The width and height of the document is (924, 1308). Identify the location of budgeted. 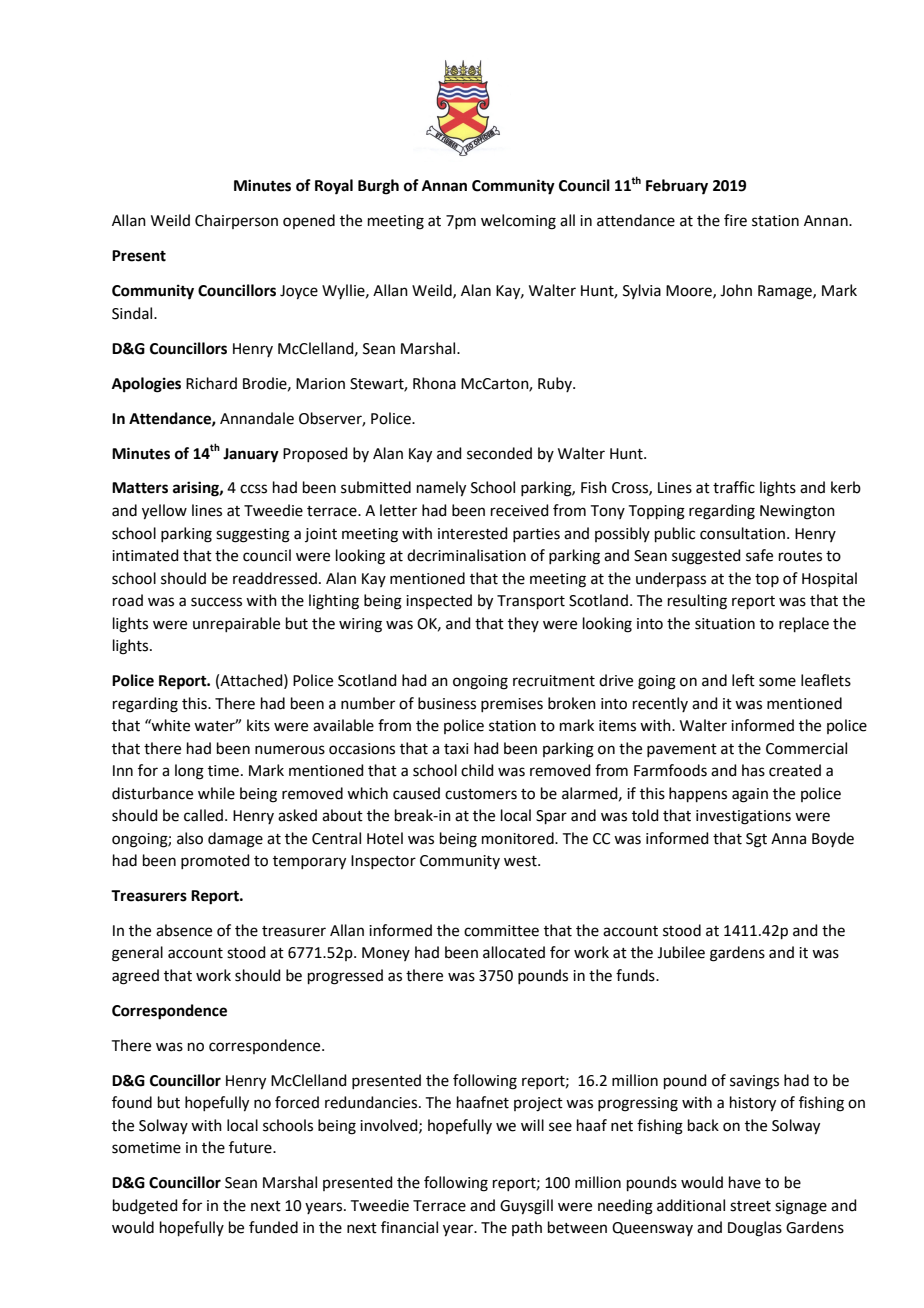
(145, 1207).
